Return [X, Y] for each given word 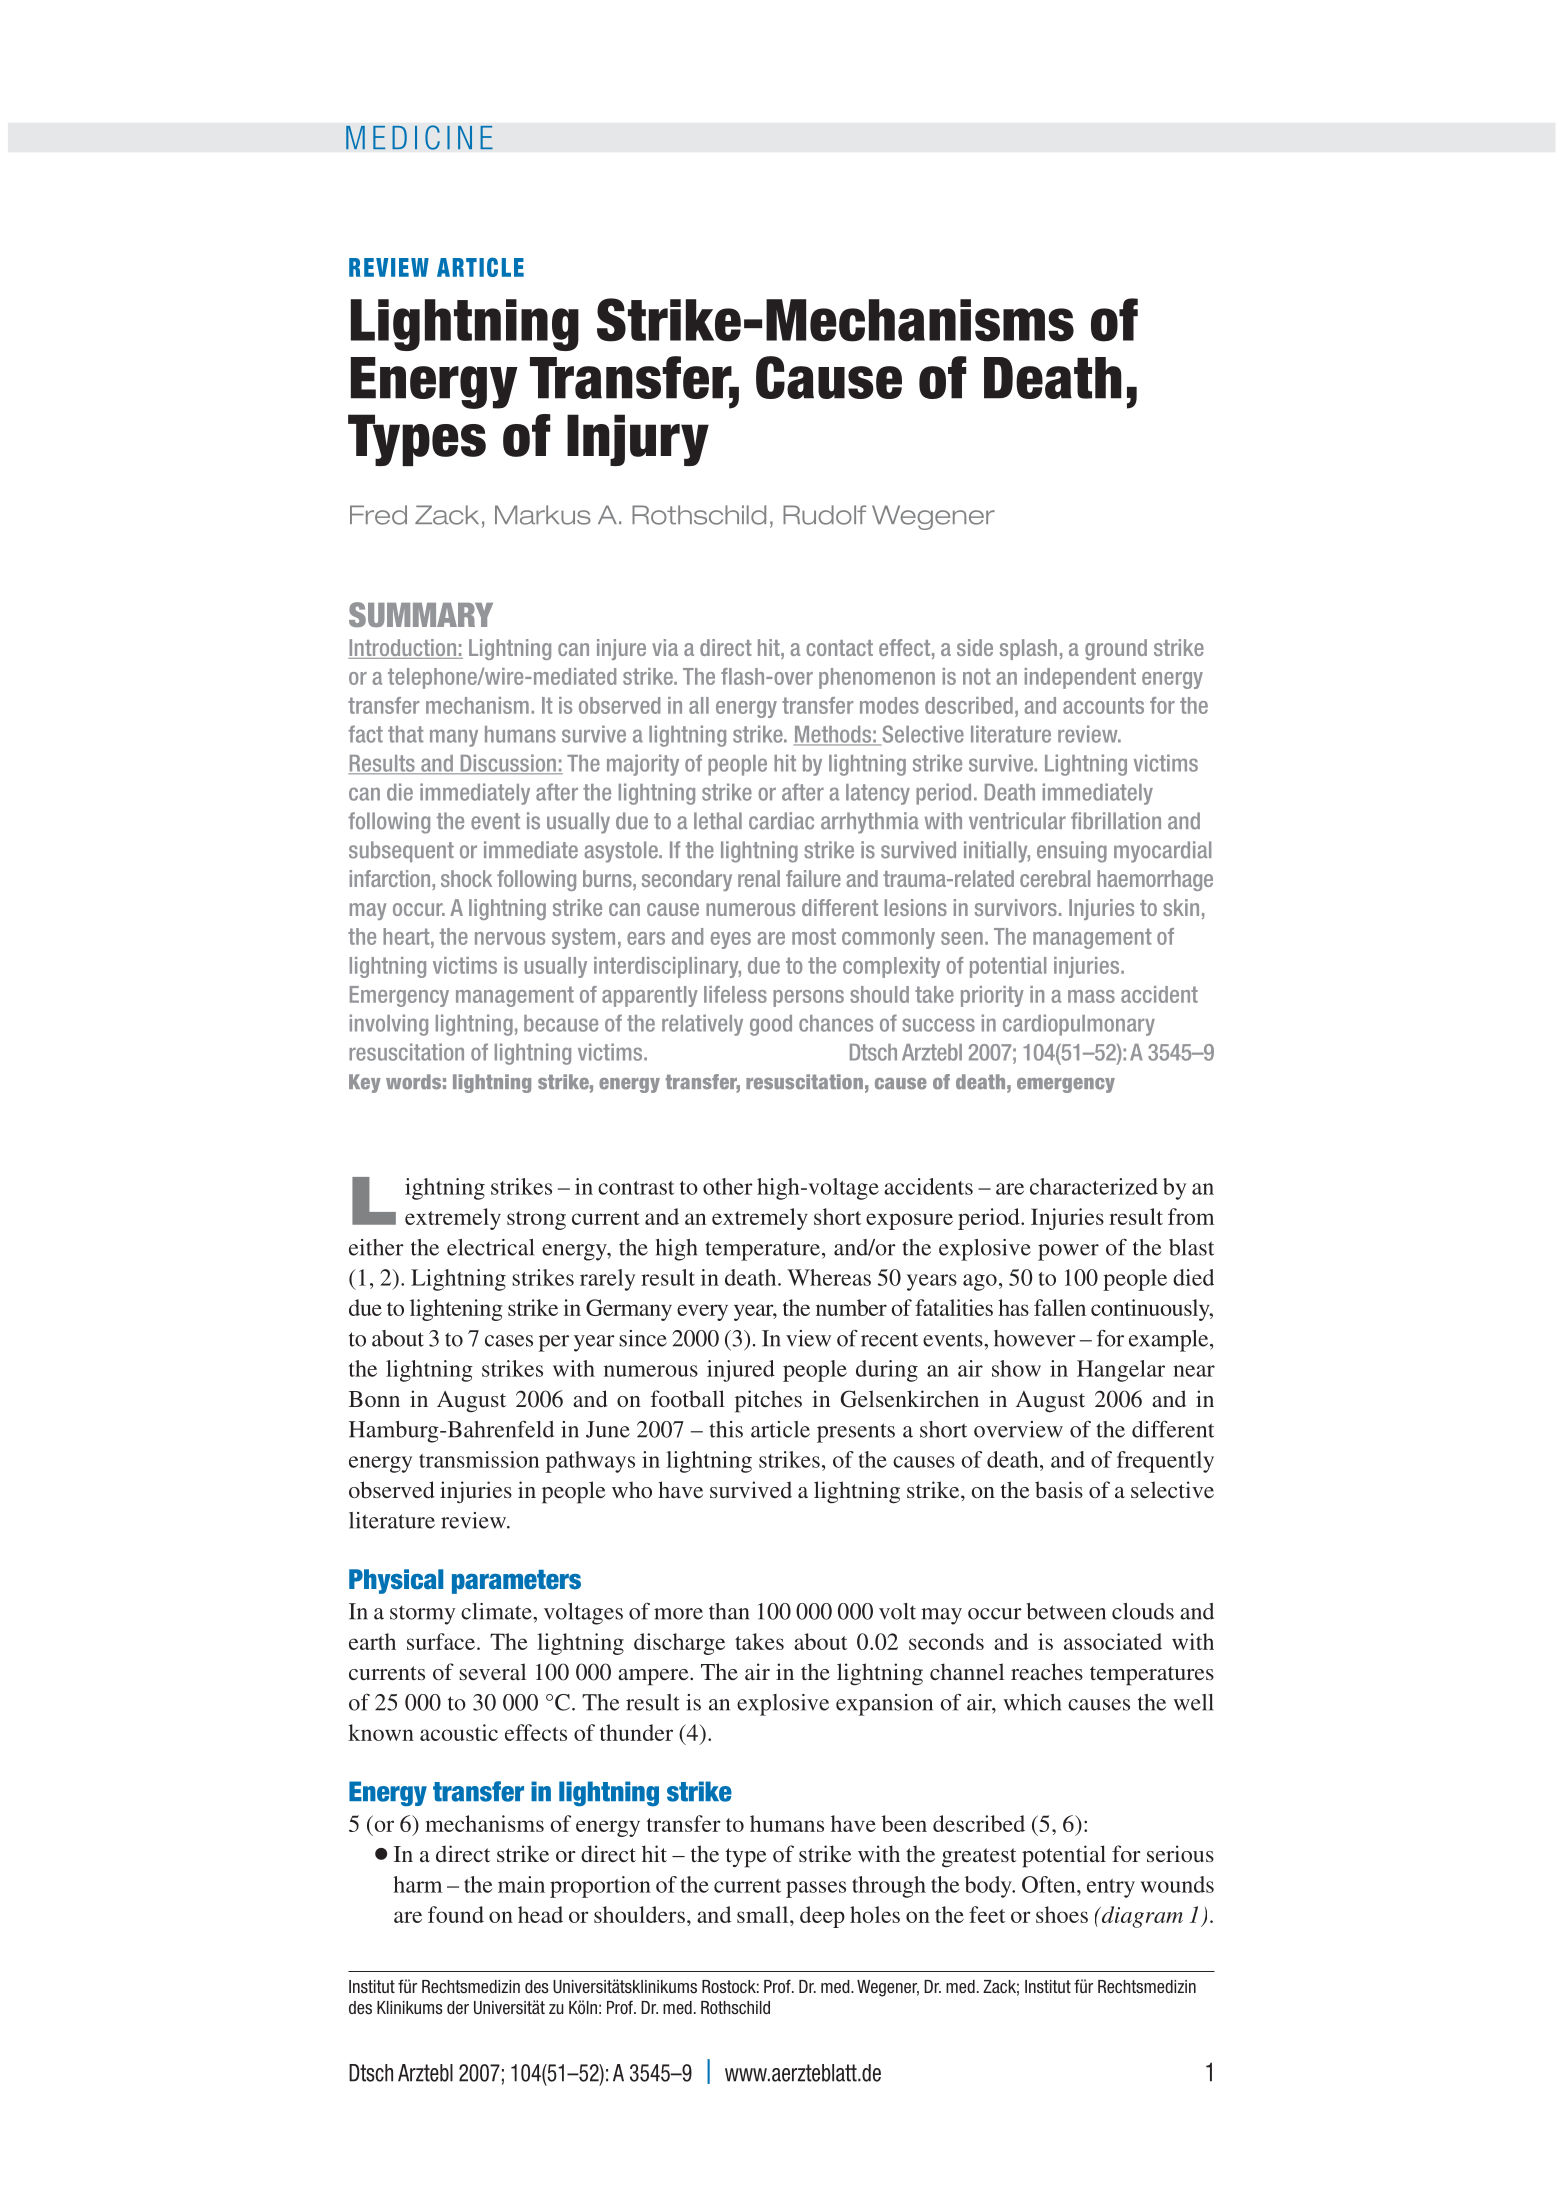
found [456, 1914]
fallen [1060, 1307]
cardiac [781, 821]
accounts [1103, 705]
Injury [638, 440]
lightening [456, 1310]
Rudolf [824, 515]
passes [816, 1889]
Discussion [508, 764]
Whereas [829, 1277]
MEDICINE [419, 137]
